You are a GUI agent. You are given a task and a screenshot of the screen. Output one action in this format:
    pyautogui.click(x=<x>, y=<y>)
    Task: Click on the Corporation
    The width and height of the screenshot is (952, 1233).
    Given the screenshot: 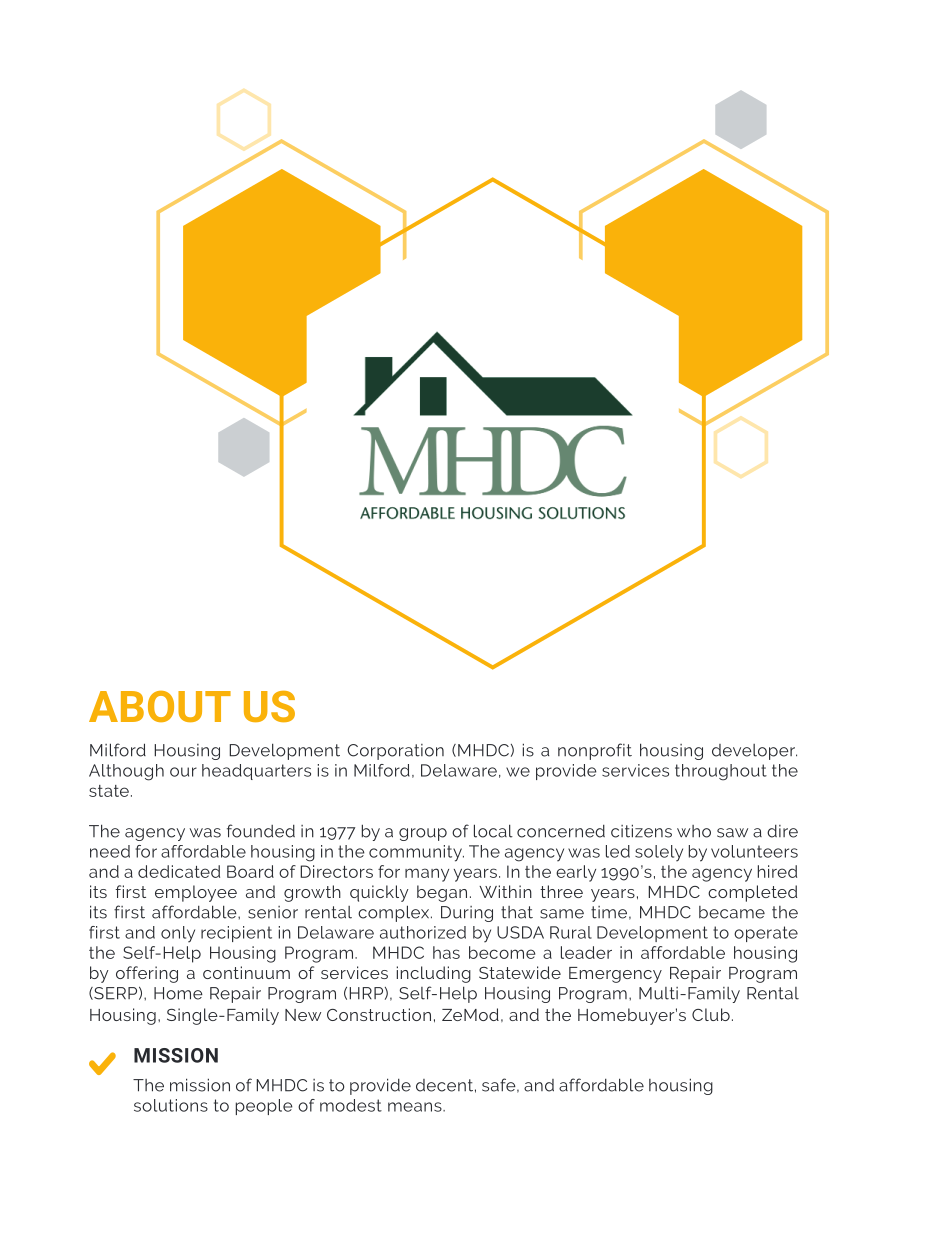 What is the action you would take?
    pyautogui.click(x=395, y=752)
